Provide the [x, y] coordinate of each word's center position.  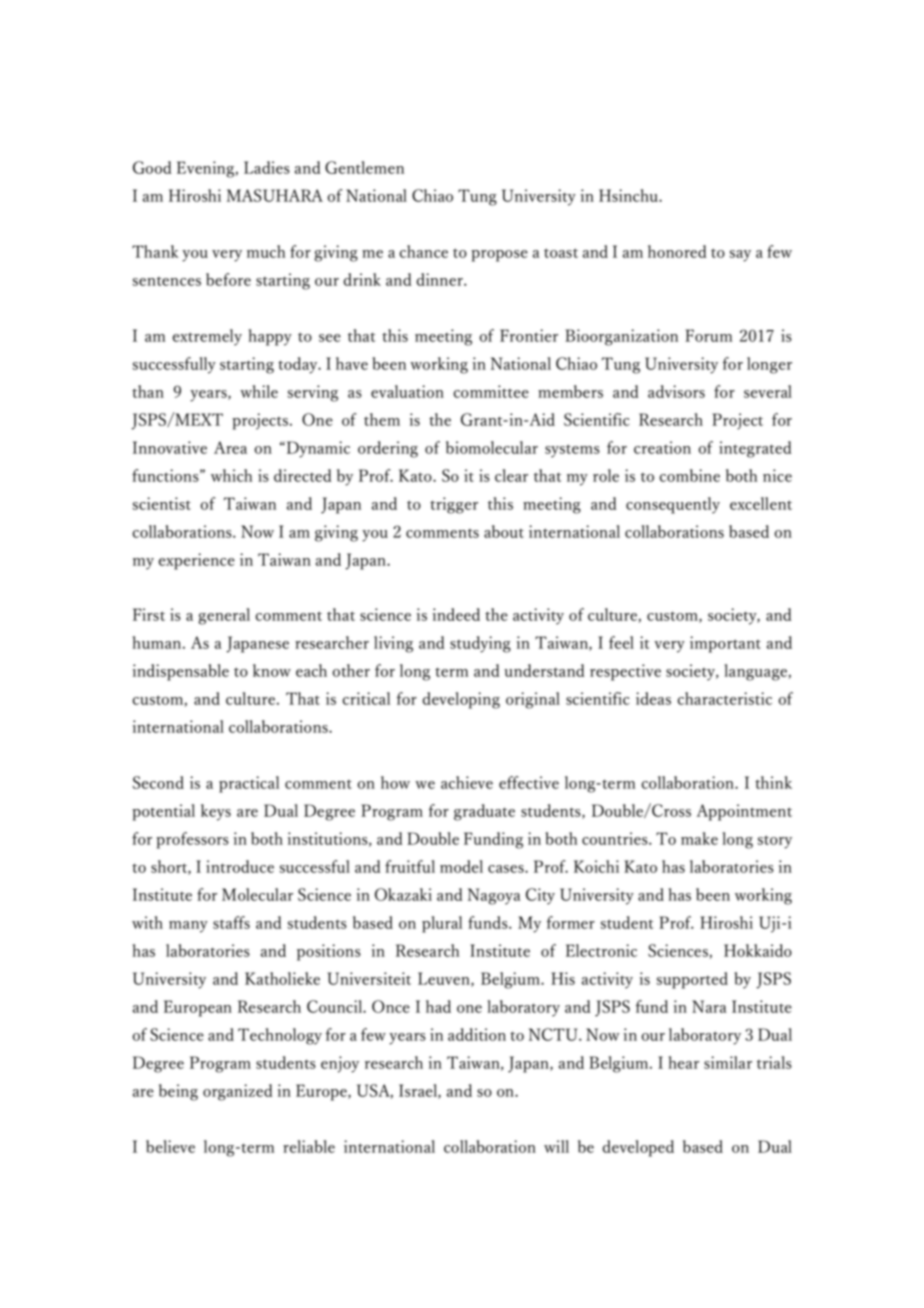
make [699, 838]
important [725, 644]
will [556, 1146]
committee [491, 391]
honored [677, 251]
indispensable [181, 672]
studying [480, 644]
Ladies [267, 167]
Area [230, 447]
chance [423, 251]
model [461, 866]
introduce [240, 866]
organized [238, 1092]
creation [662, 447]
